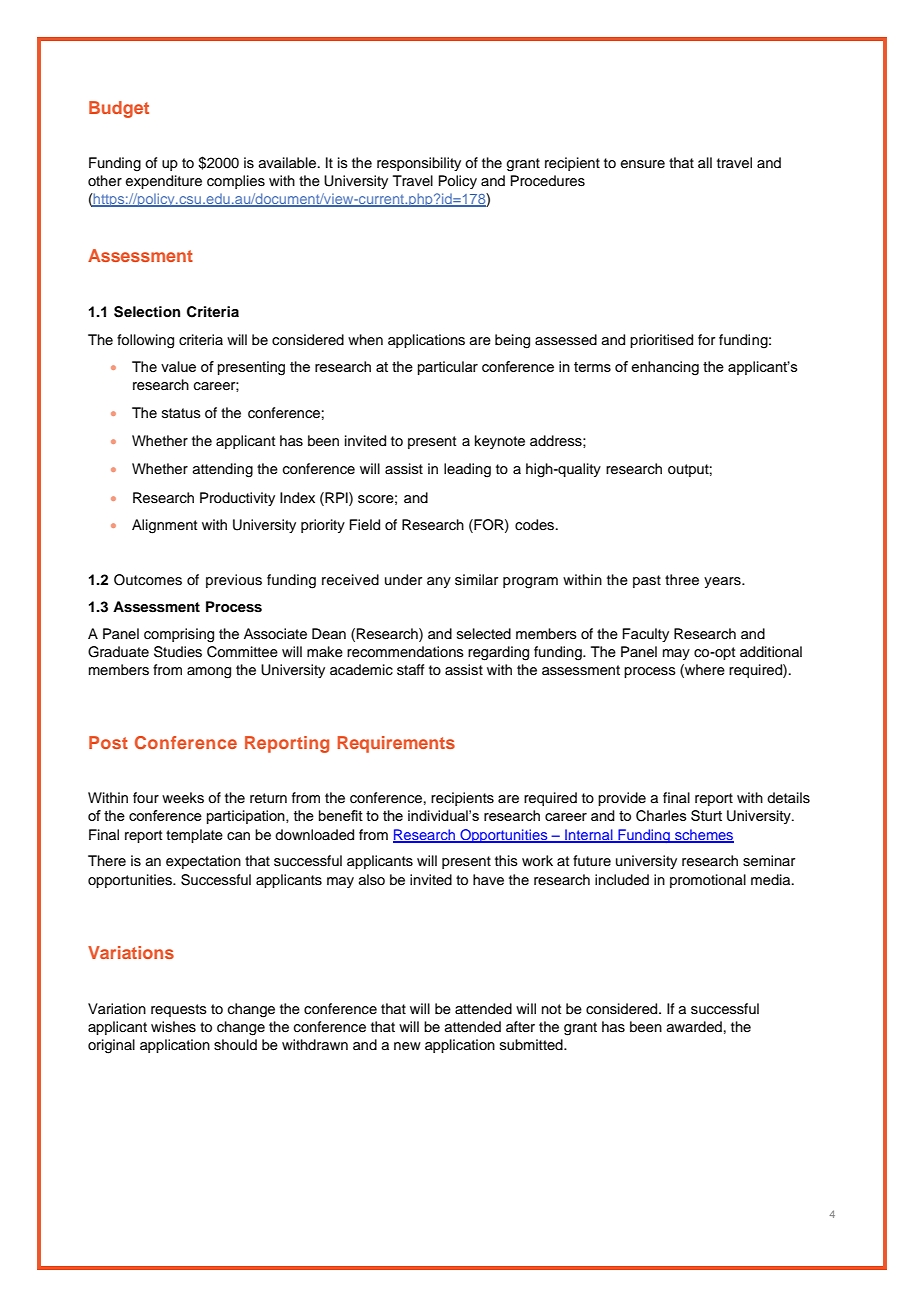 The width and height of the screenshot is (924, 1307). What do you see at coordinates (164, 182) in the screenshot?
I see `expenditure` at bounding box center [164, 182].
